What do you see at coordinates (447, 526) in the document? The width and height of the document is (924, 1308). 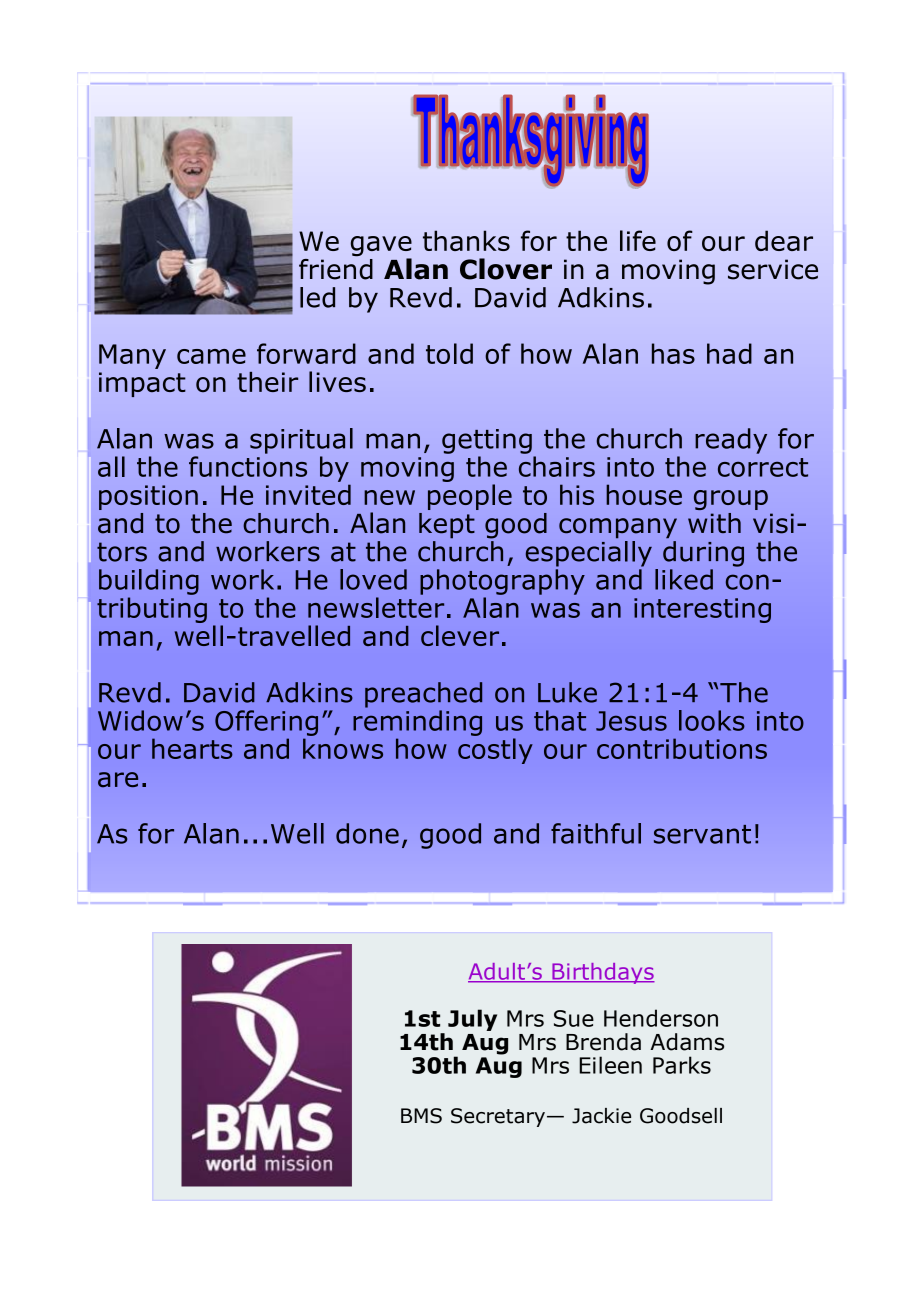 I see `kept` at bounding box center [447, 526].
